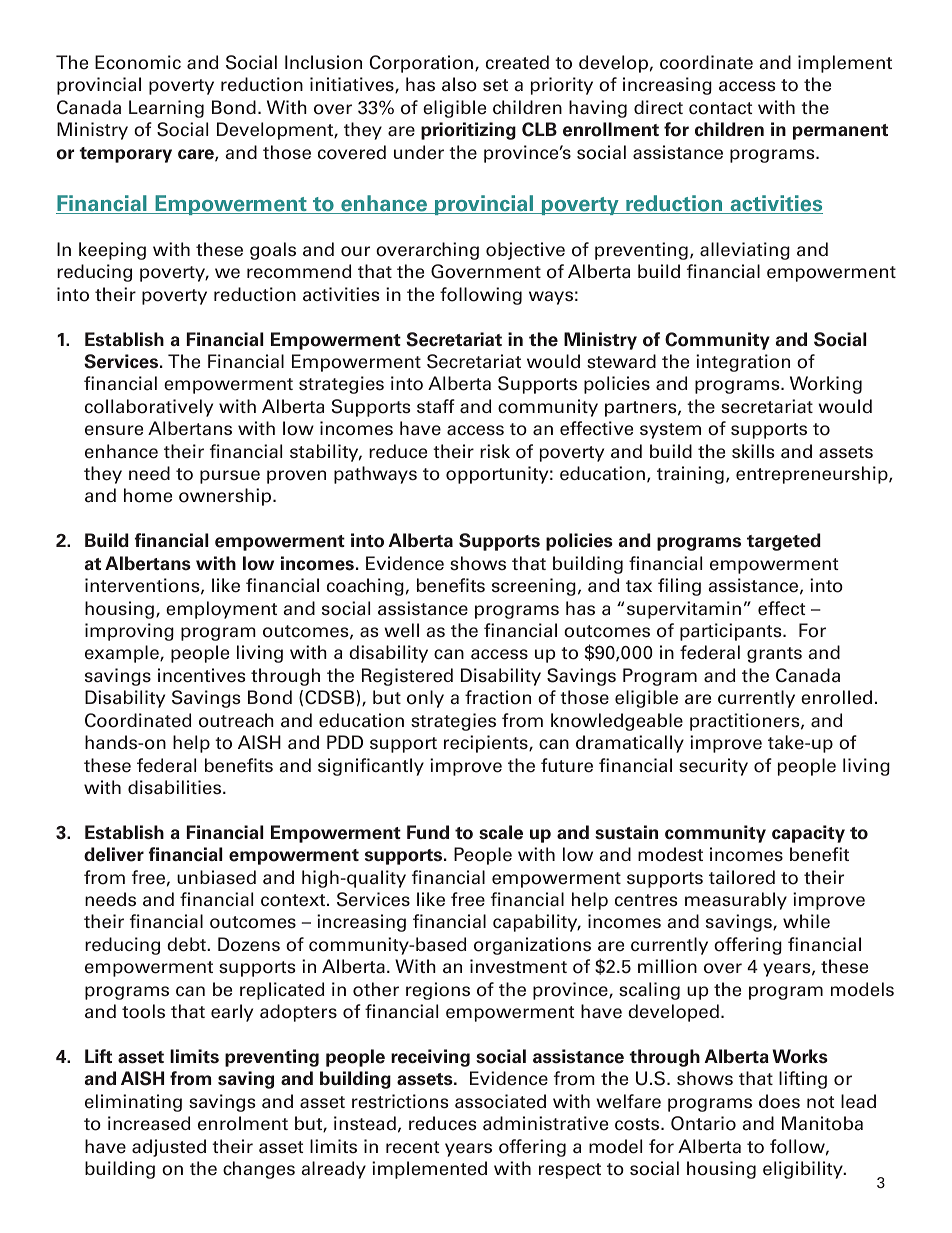  I want to click on screening, so click(534, 587).
